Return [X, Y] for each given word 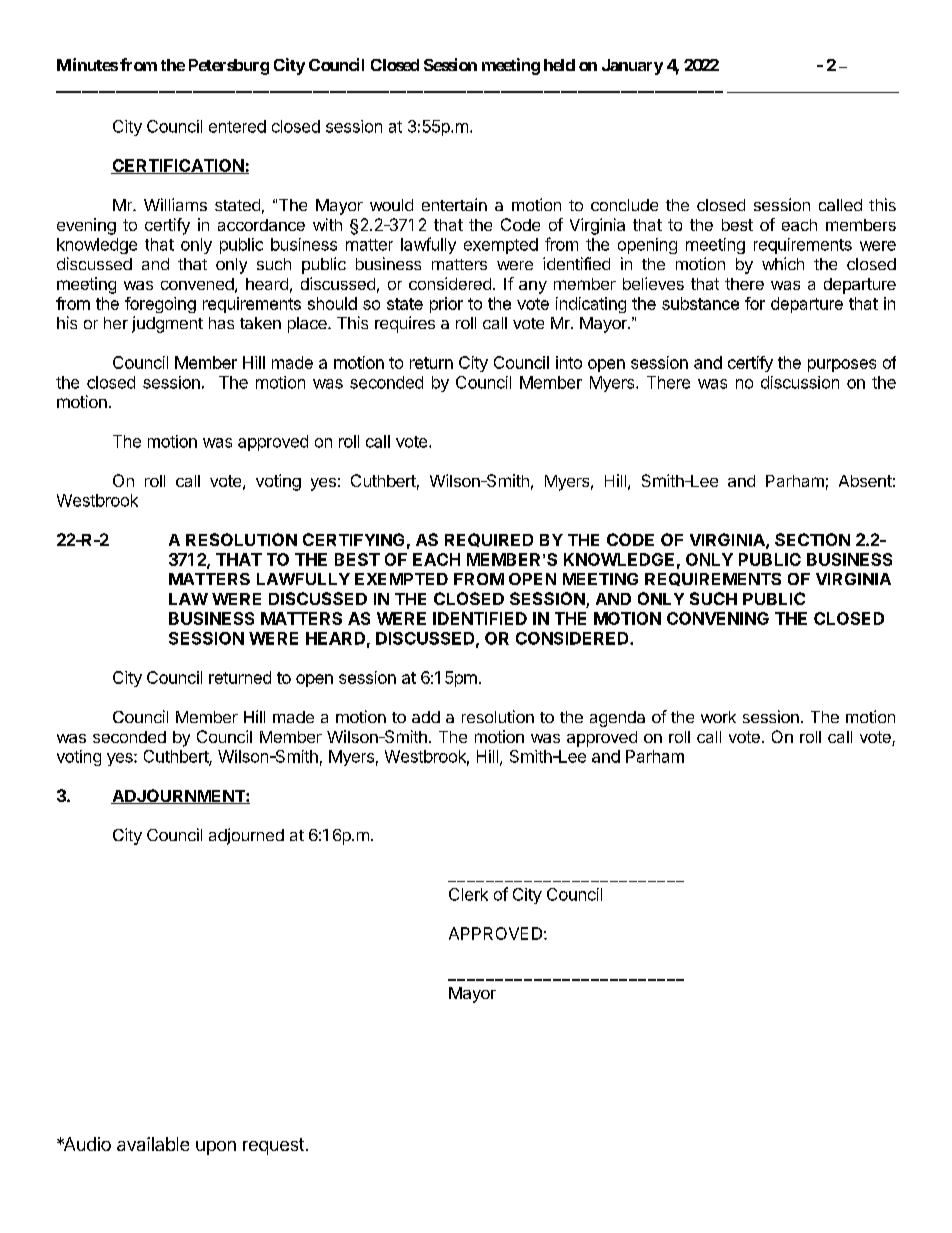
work [718, 717]
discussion [800, 382]
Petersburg [229, 67]
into [569, 362]
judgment [167, 324]
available [153, 1144]
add [426, 717]
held [559, 65]
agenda [617, 719]
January [632, 67]
